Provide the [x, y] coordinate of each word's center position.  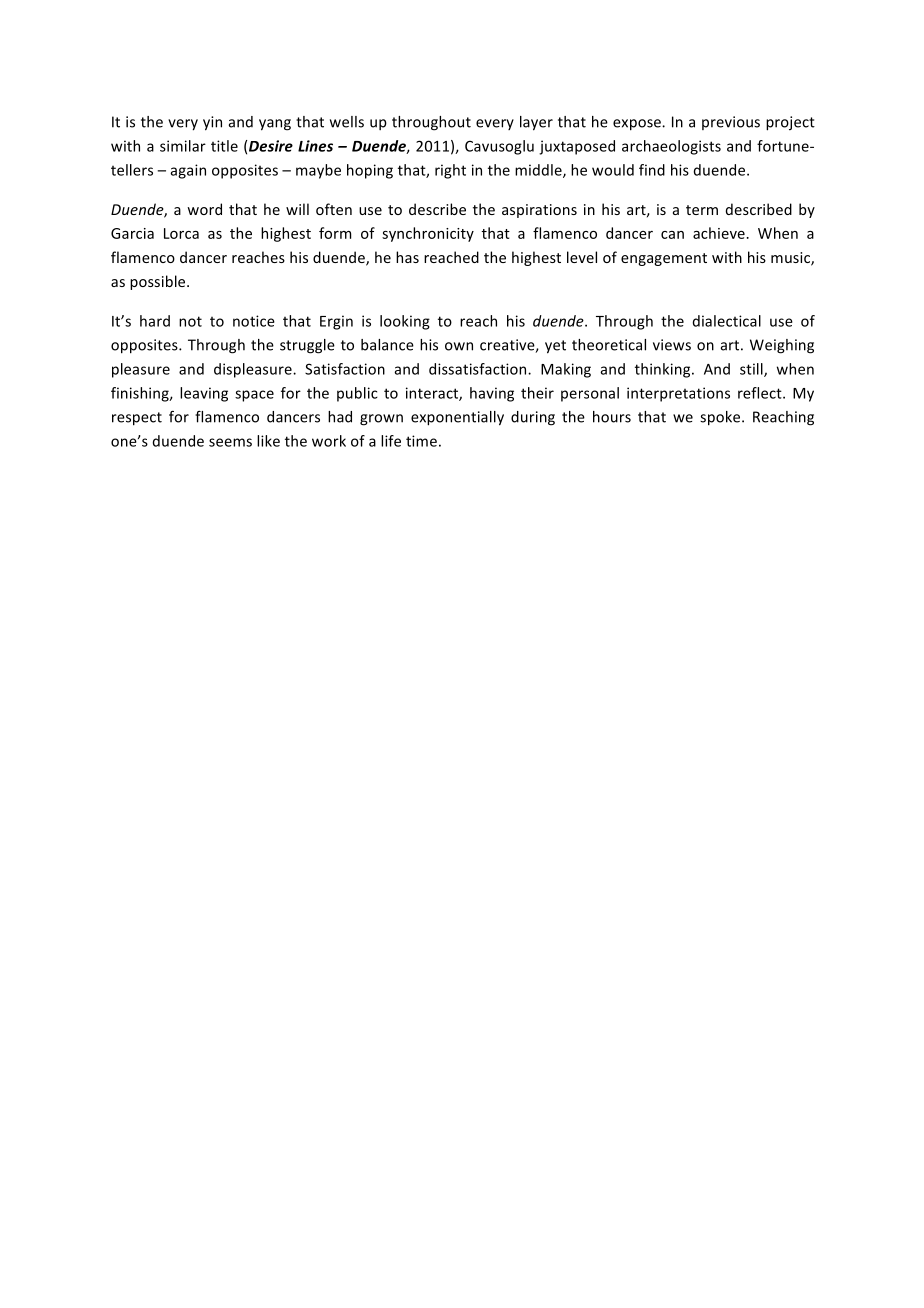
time [421, 441]
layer [536, 123]
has [407, 257]
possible [159, 282]
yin [212, 123]
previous [731, 123]
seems [230, 442]
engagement [664, 259]
